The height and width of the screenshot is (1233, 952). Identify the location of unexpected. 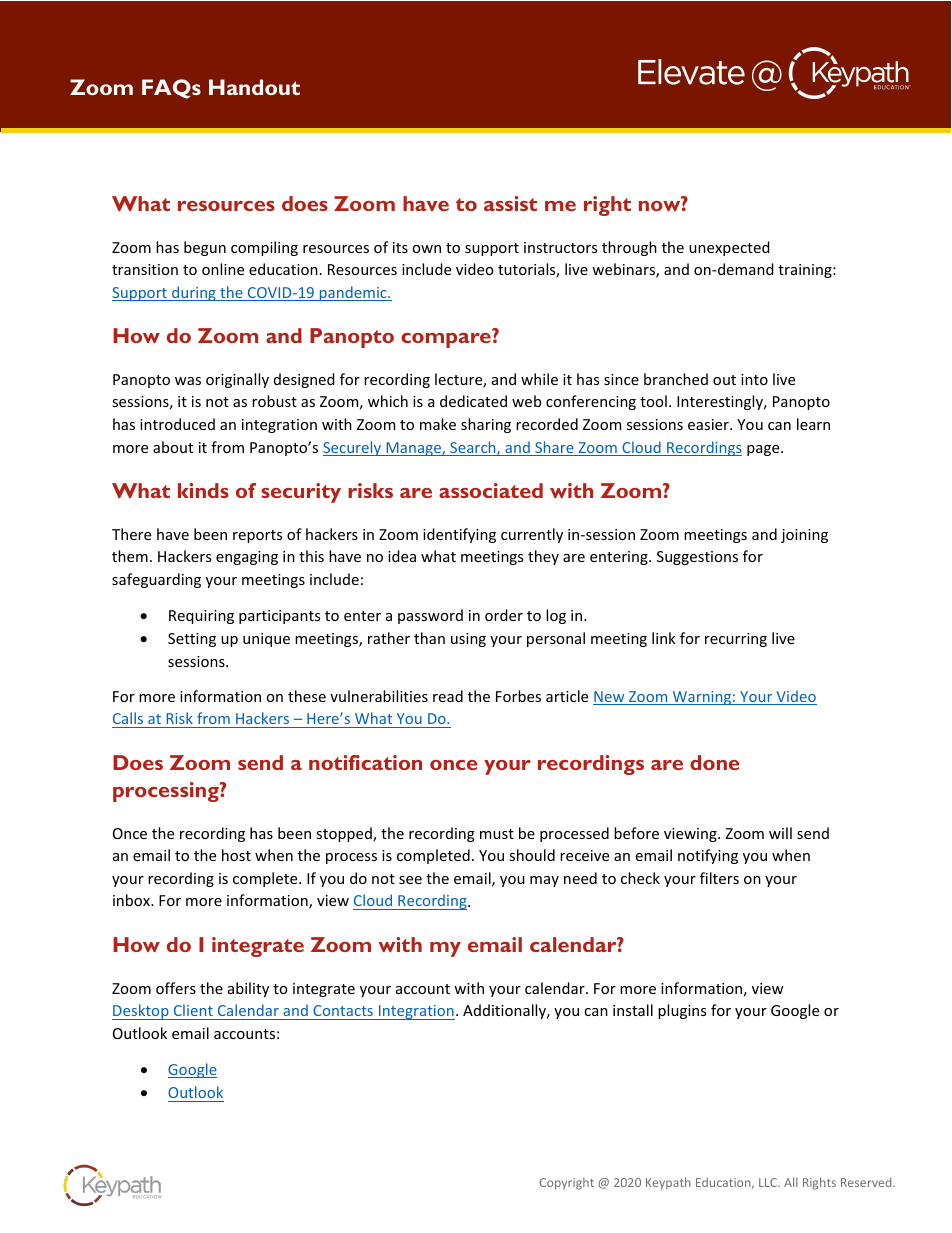
(729, 248).
